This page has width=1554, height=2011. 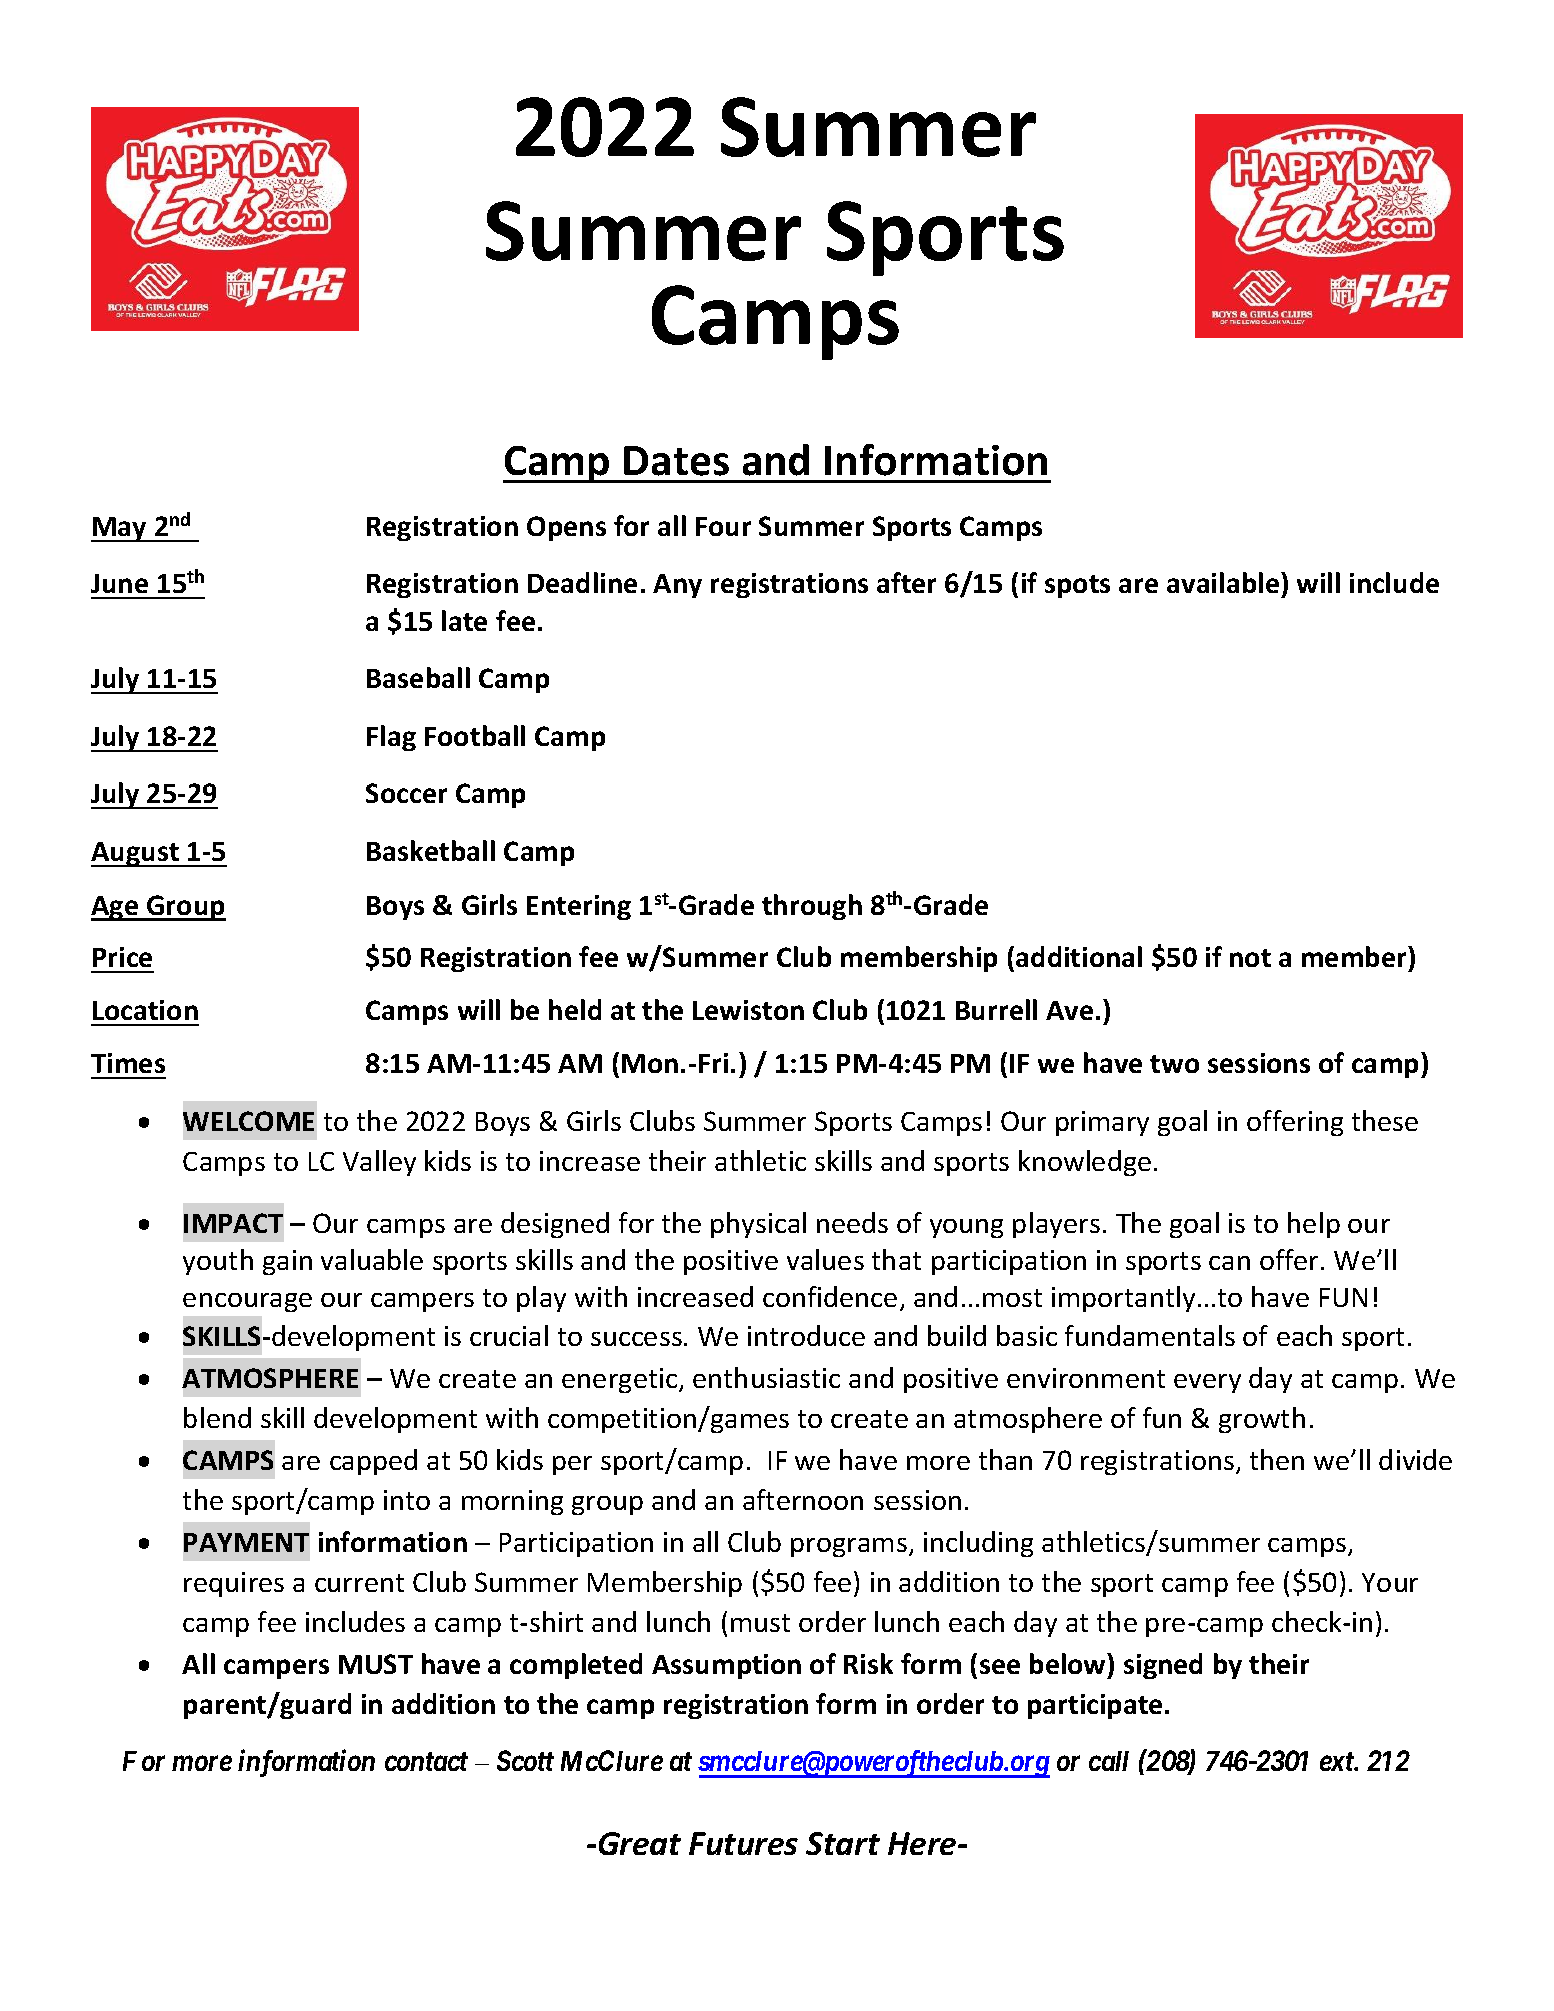 I want to click on available, so click(x=1224, y=582).
